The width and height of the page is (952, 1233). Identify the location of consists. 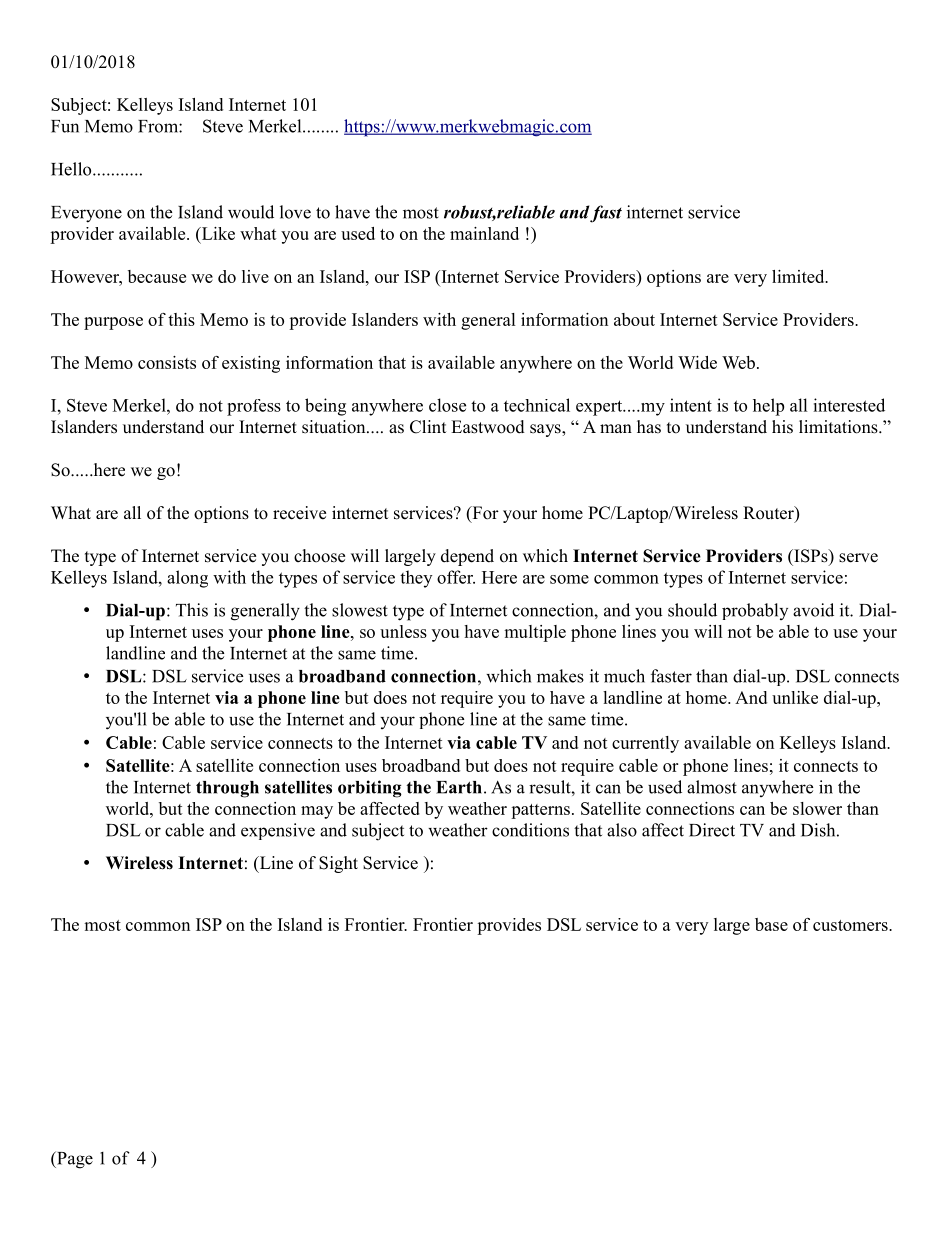
(167, 362).
